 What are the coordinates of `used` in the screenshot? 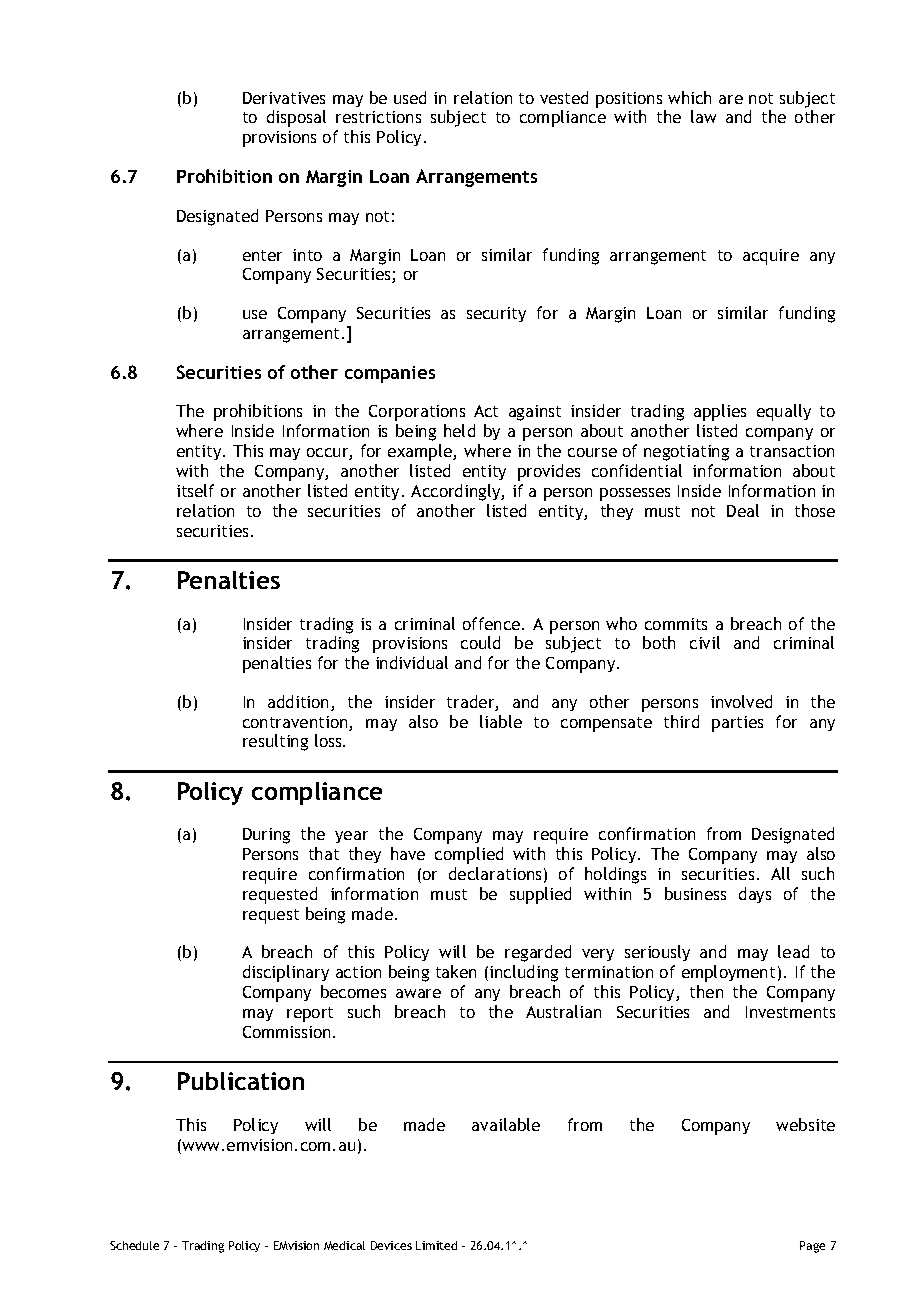 It's located at (410, 97).
